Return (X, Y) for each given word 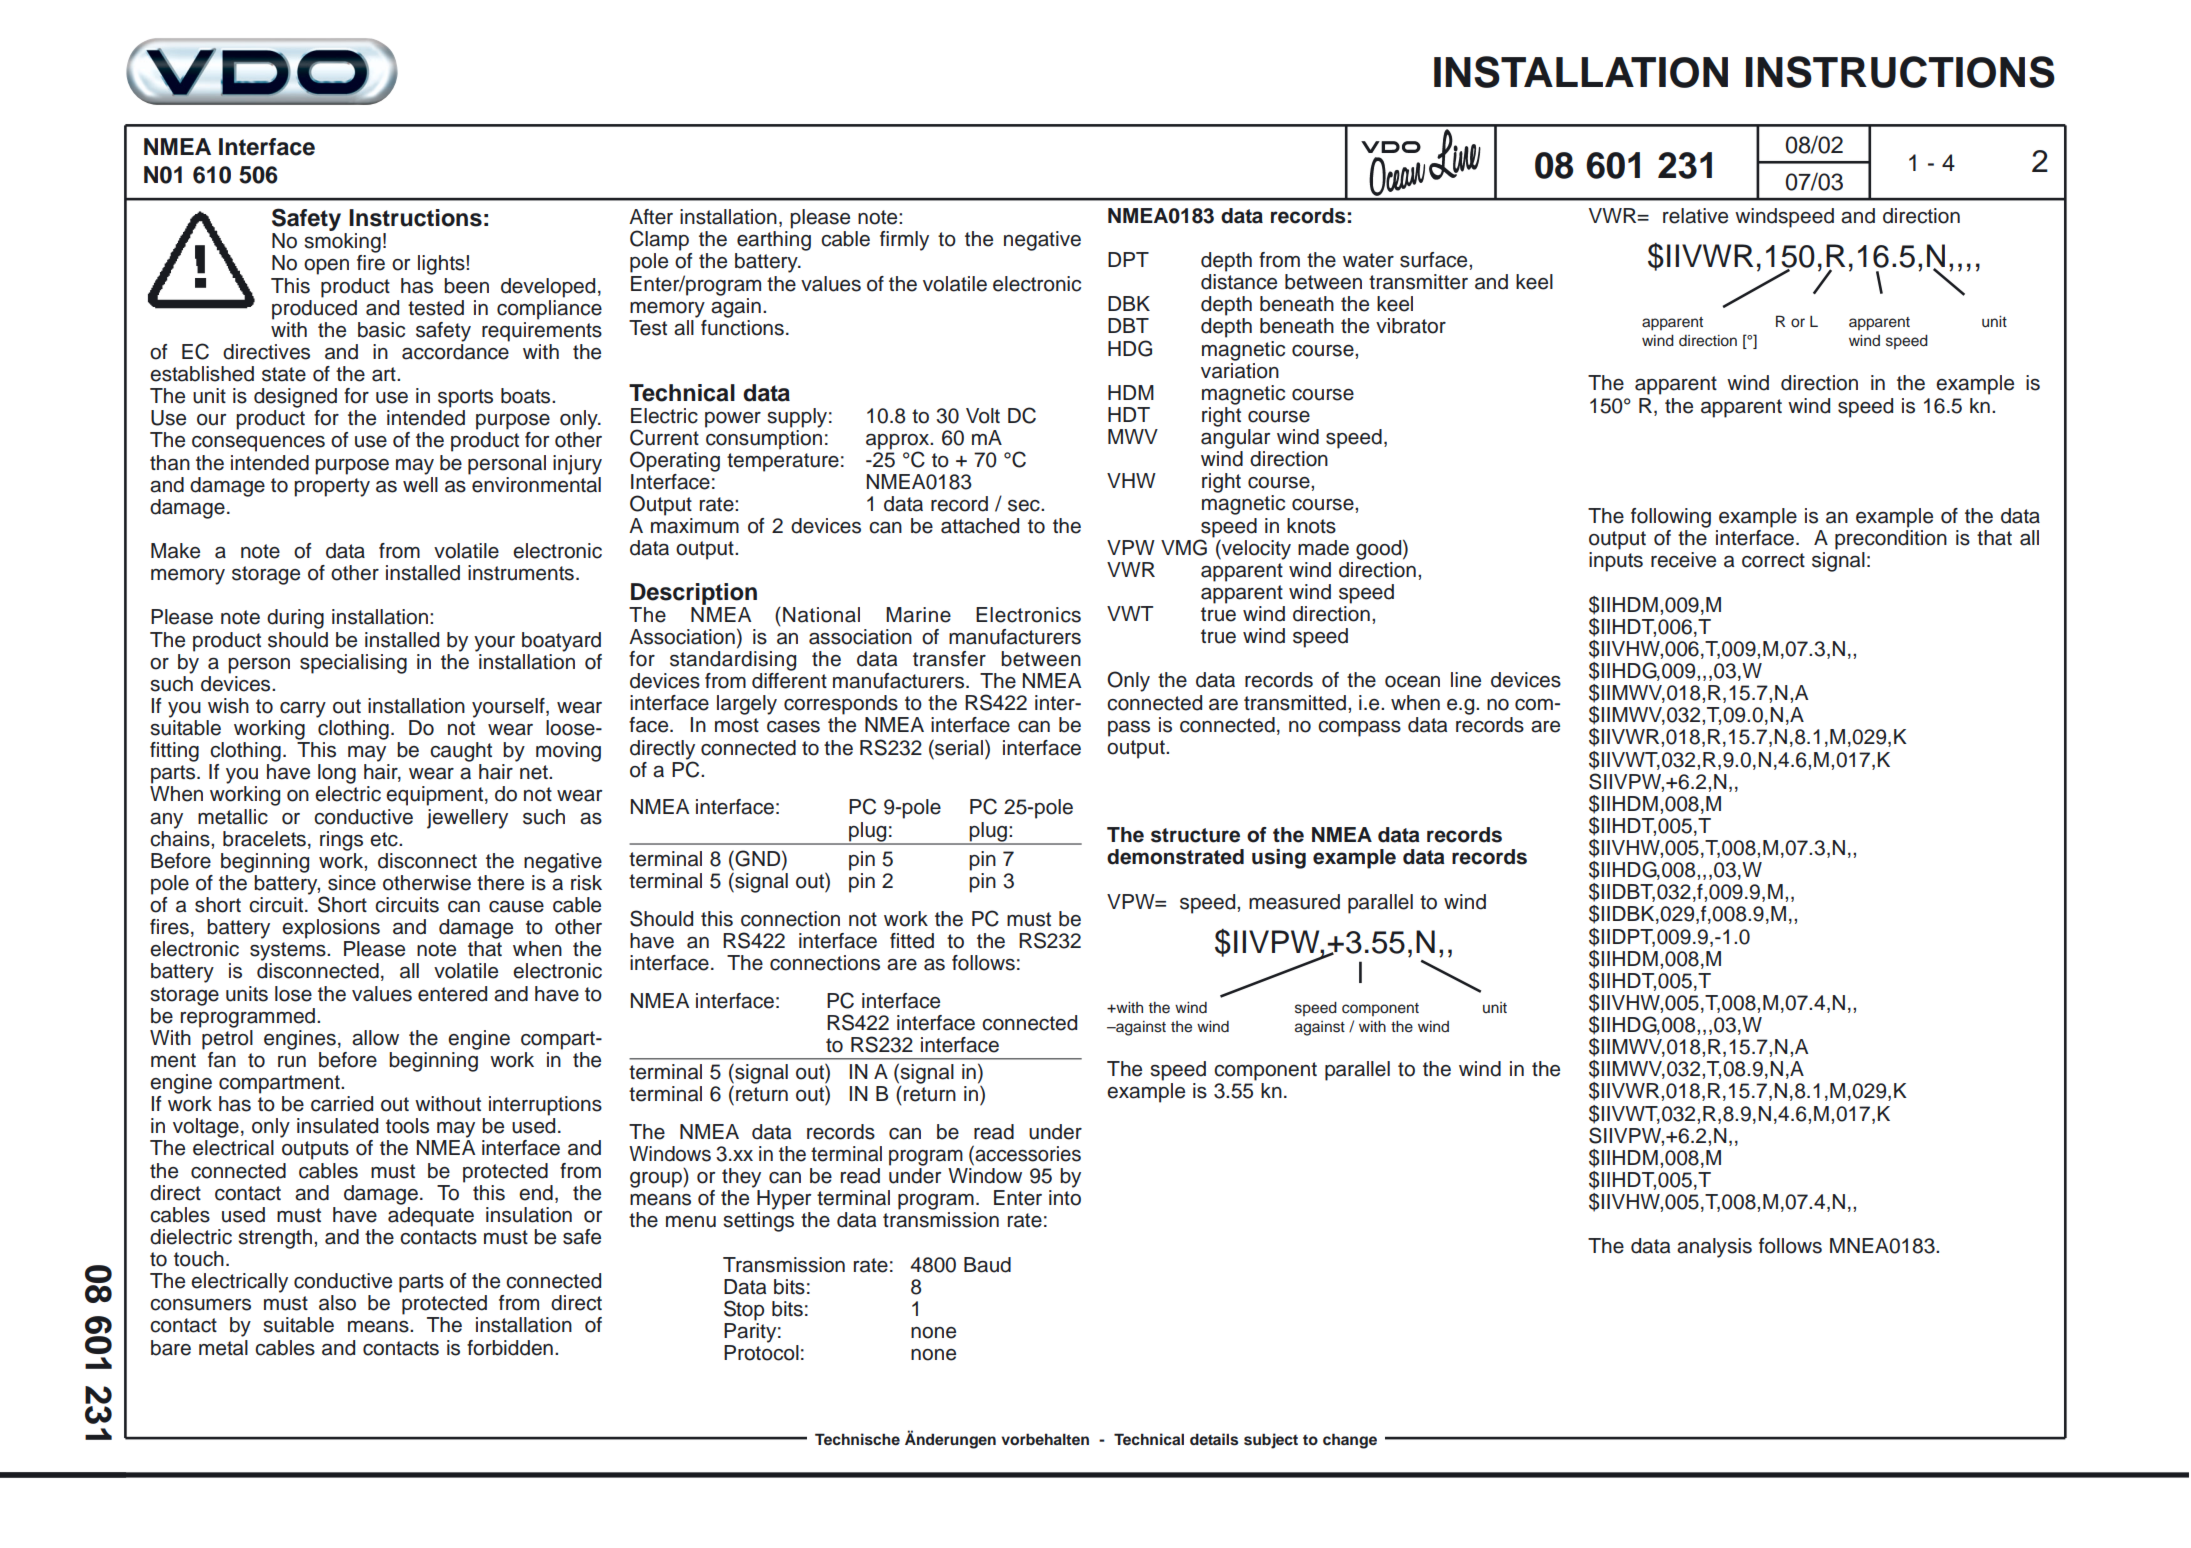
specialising (353, 664)
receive (1683, 560)
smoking (342, 243)
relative (1695, 216)
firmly (904, 241)
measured (1294, 902)
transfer (949, 659)
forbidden (510, 1348)
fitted (912, 941)
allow (375, 1038)
